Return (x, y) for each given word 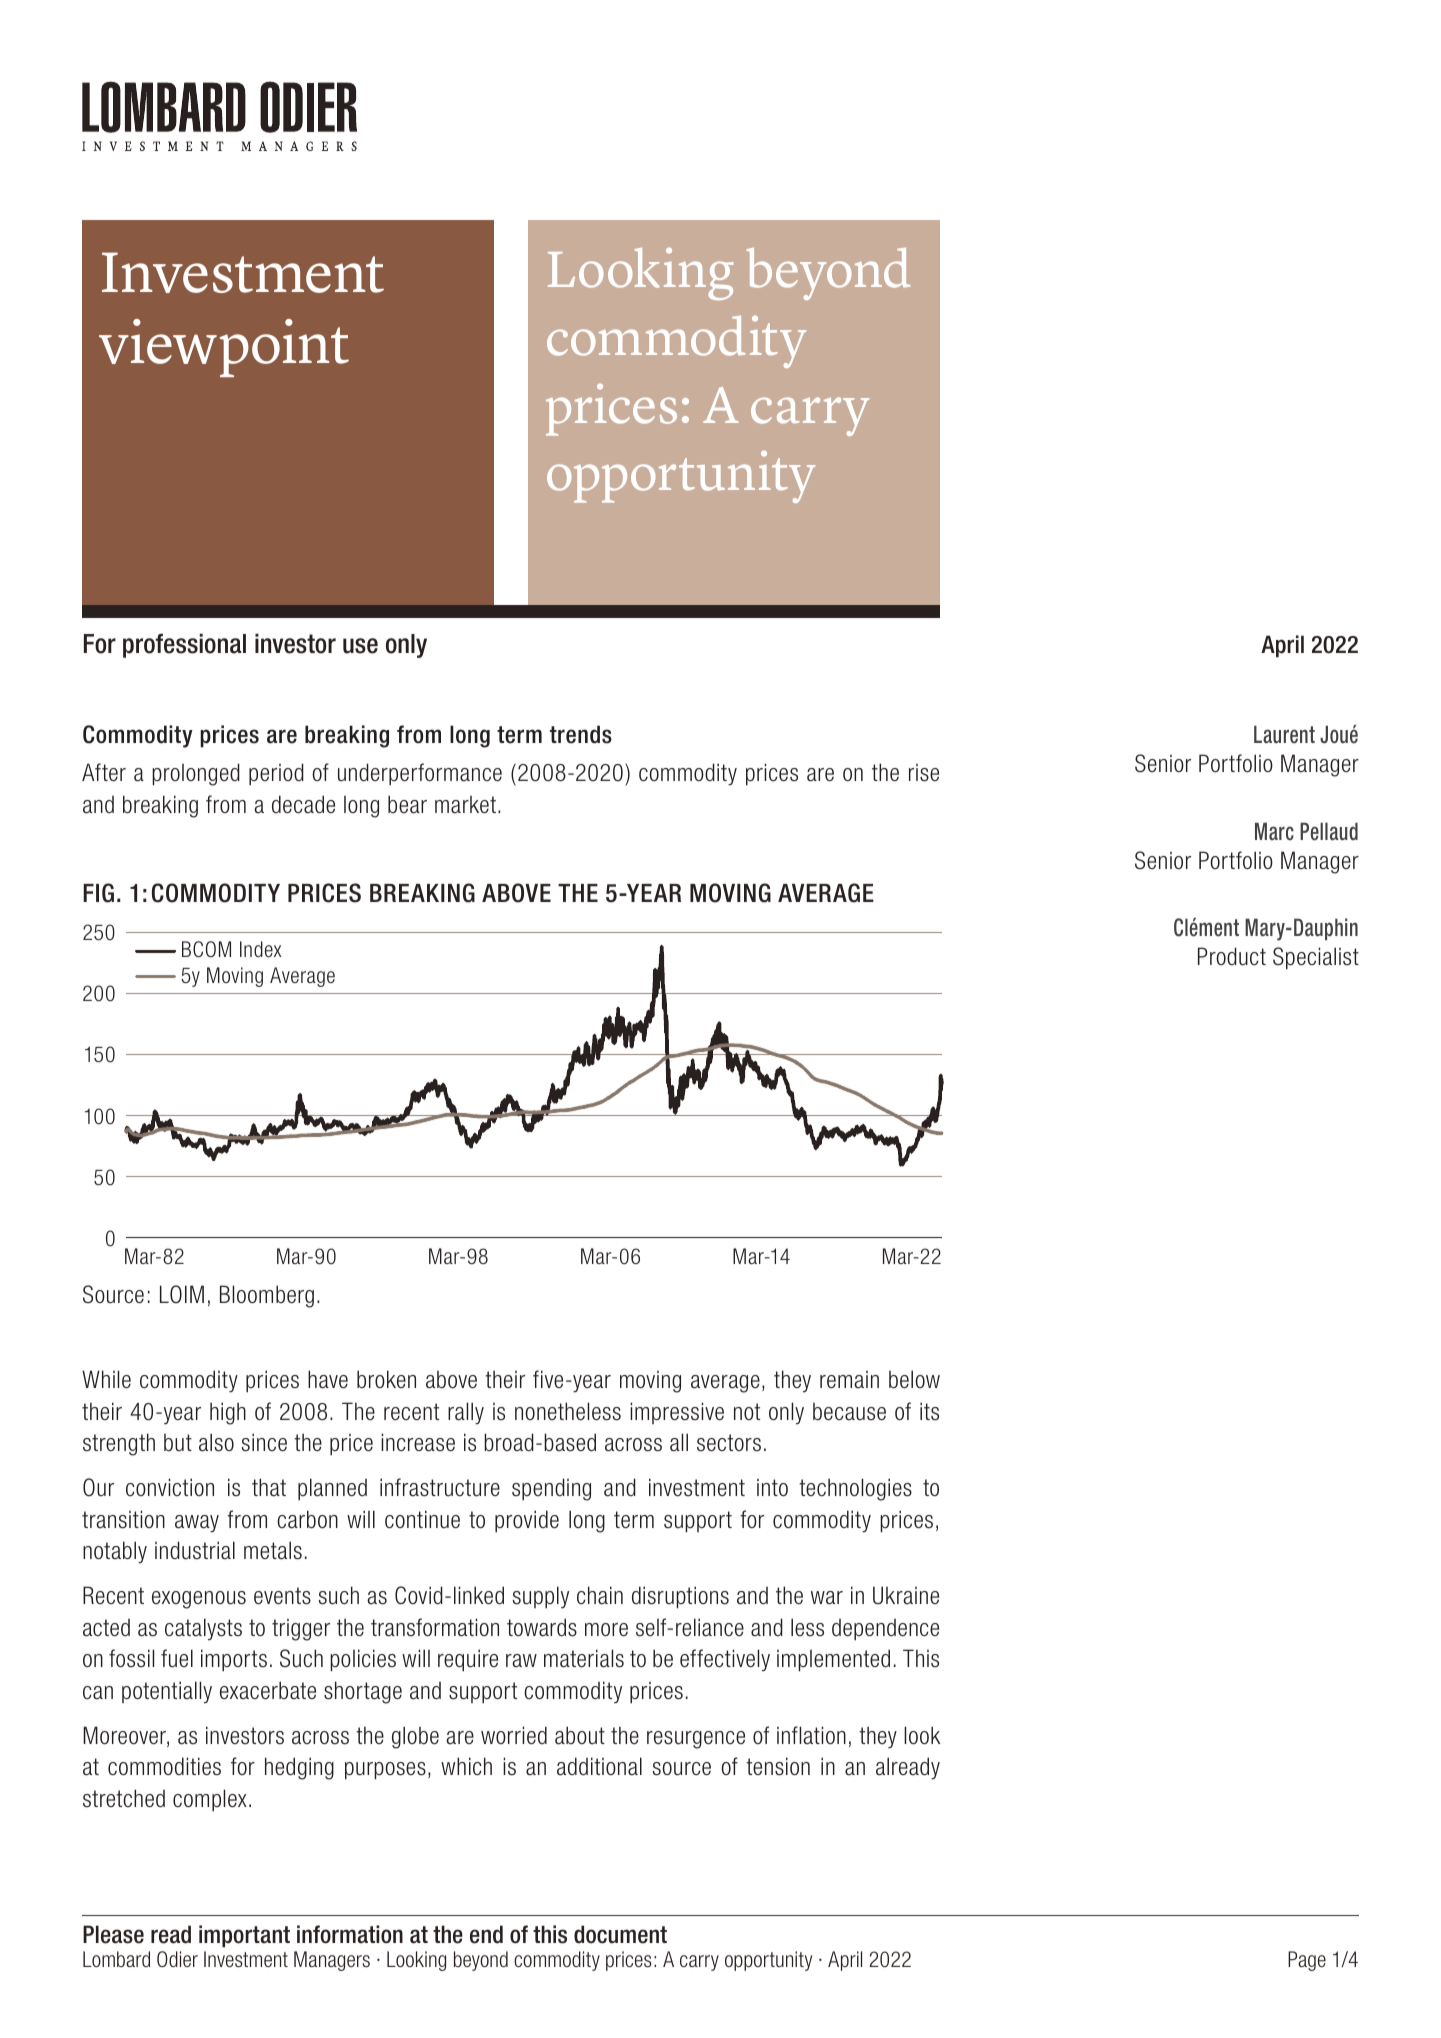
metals (273, 1550)
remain (849, 1380)
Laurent (1284, 734)
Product (1232, 956)
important (244, 1936)
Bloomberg (267, 1296)
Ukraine (906, 1595)
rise (924, 773)
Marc (1274, 831)
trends (581, 734)
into (772, 1488)
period (276, 774)
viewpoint (224, 348)
